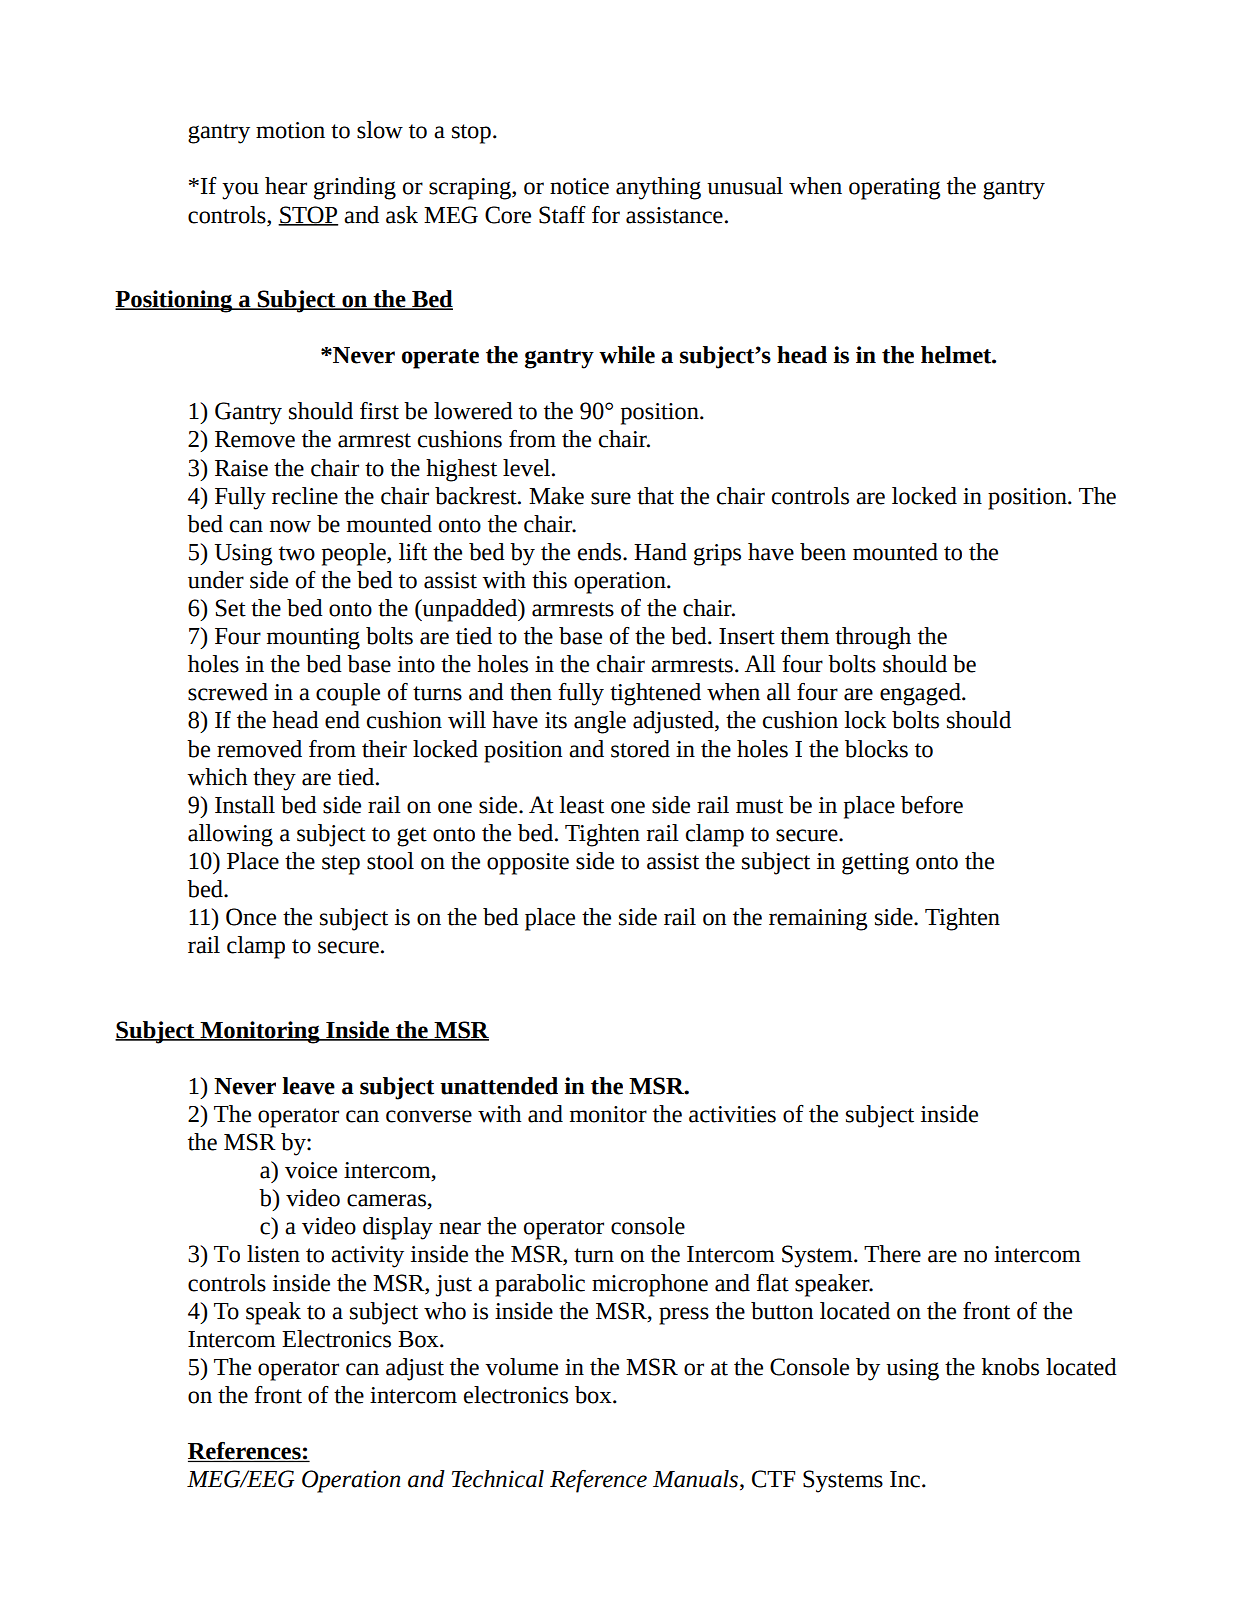 This image has width=1246, height=1613. What do you see at coordinates (906, 1479) in the image?
I see `Inc` at bounding box center [906, 1479].
